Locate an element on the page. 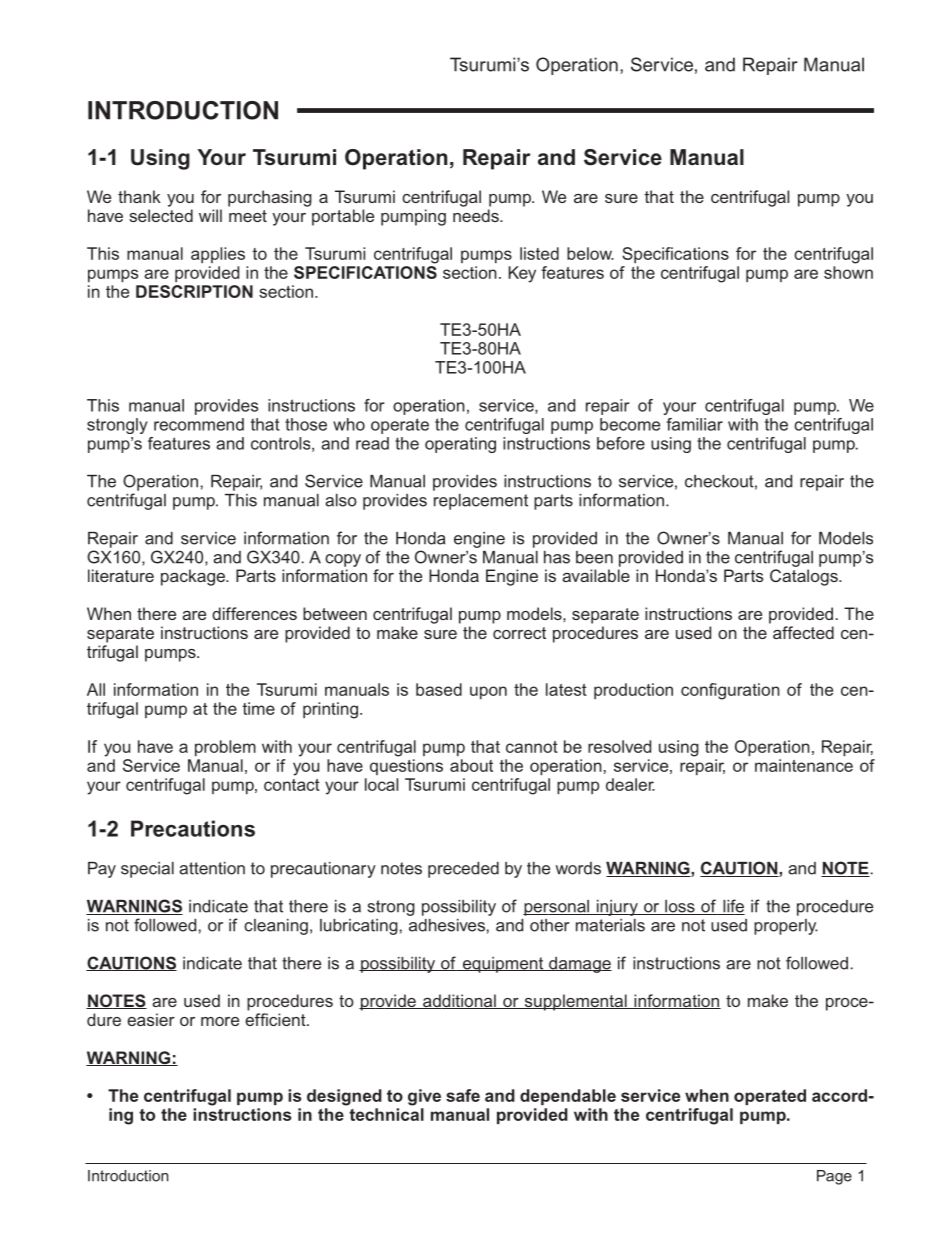 Image resolution: width=952 pixels, height=1237 pixels. adhesives is located at coordinates (447, 925).
